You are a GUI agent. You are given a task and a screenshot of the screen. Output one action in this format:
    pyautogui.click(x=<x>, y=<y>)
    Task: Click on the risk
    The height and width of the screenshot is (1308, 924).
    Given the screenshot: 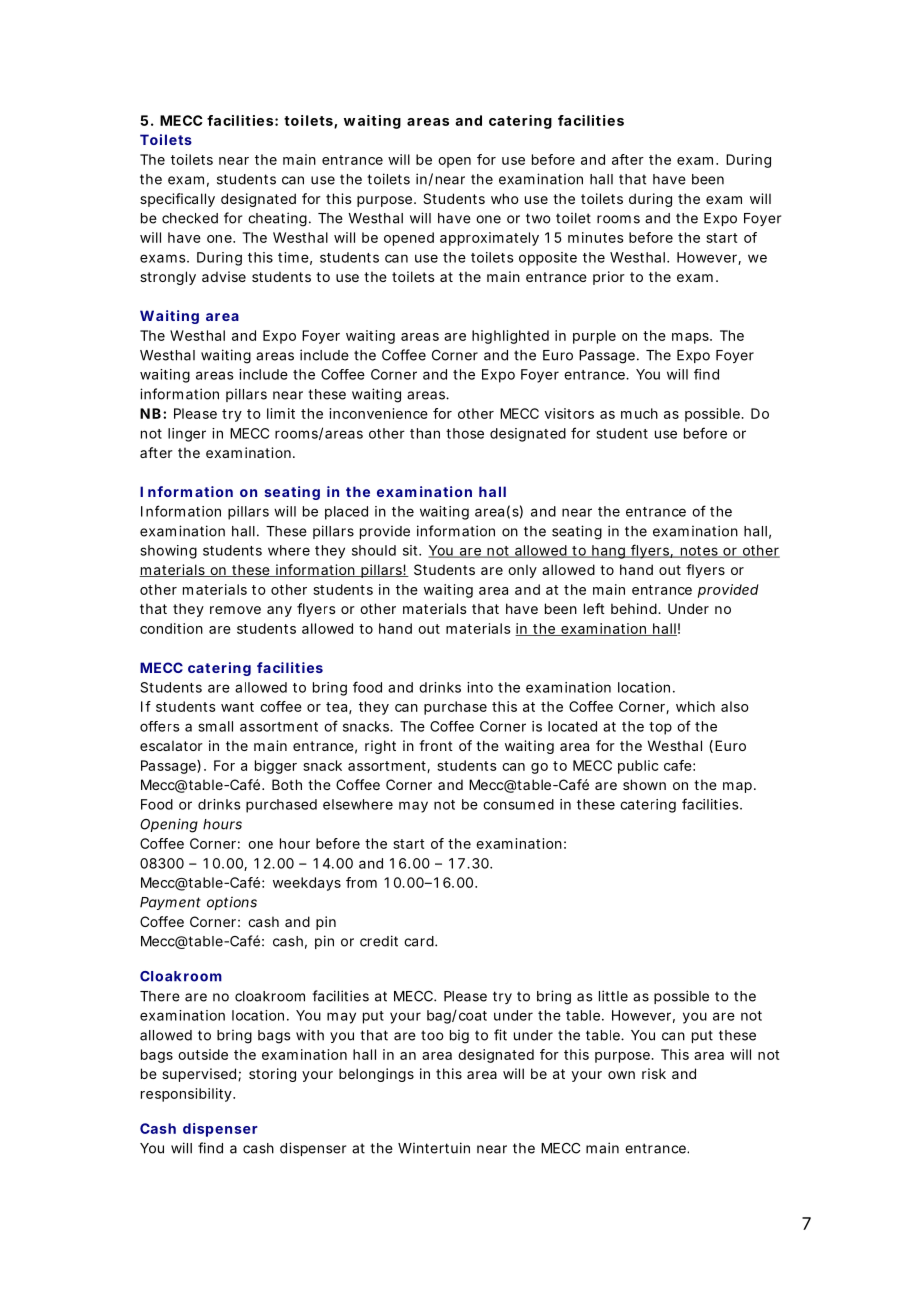 What is the action you would take?
    pyautogui.click(x=654, y=1073)
